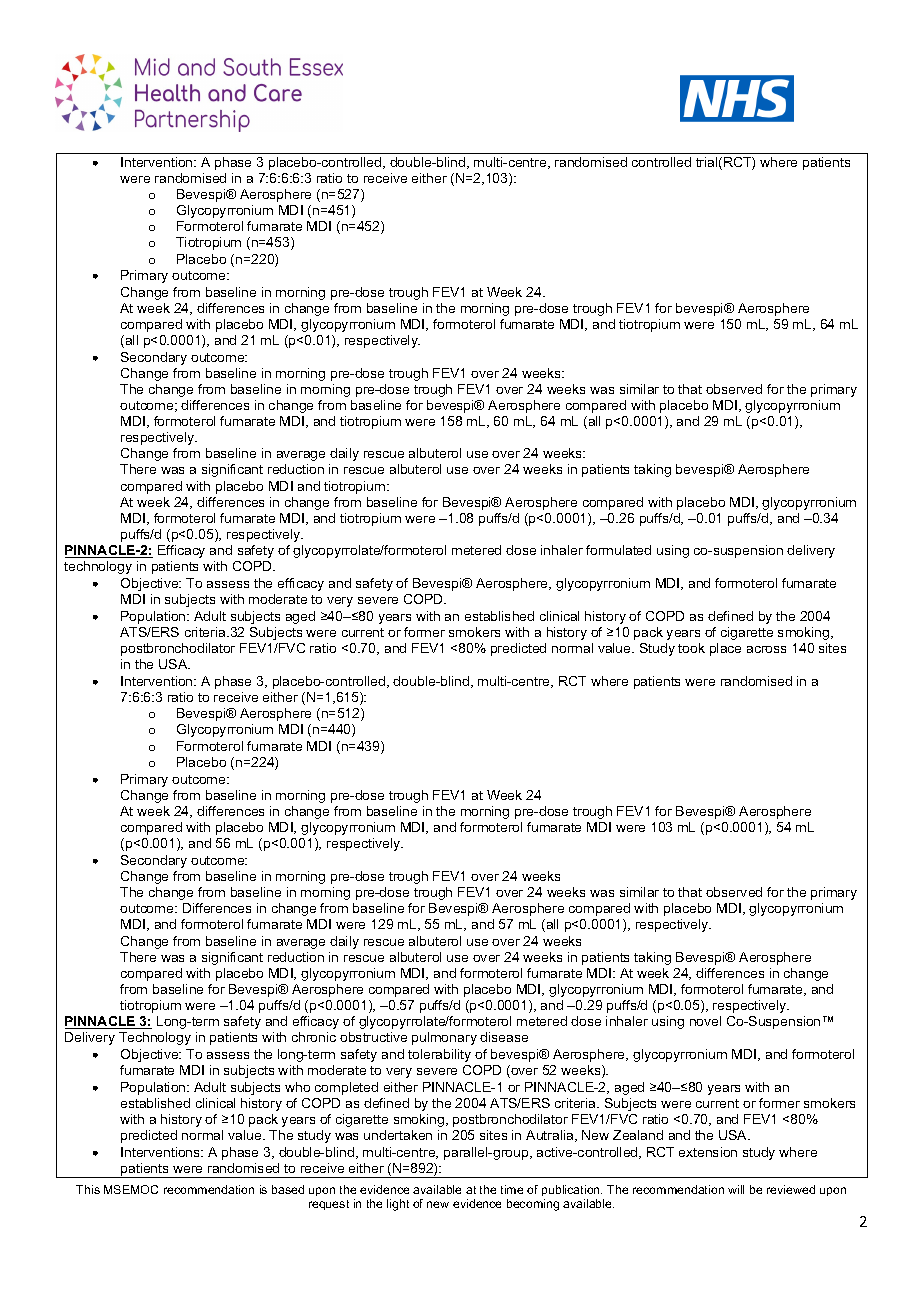 Image resolution: width=924 pixels, height=1308 pixels. What do you see at coordinates (691, 648) in the document?
I see `took` at bounding box center [691, 648].
